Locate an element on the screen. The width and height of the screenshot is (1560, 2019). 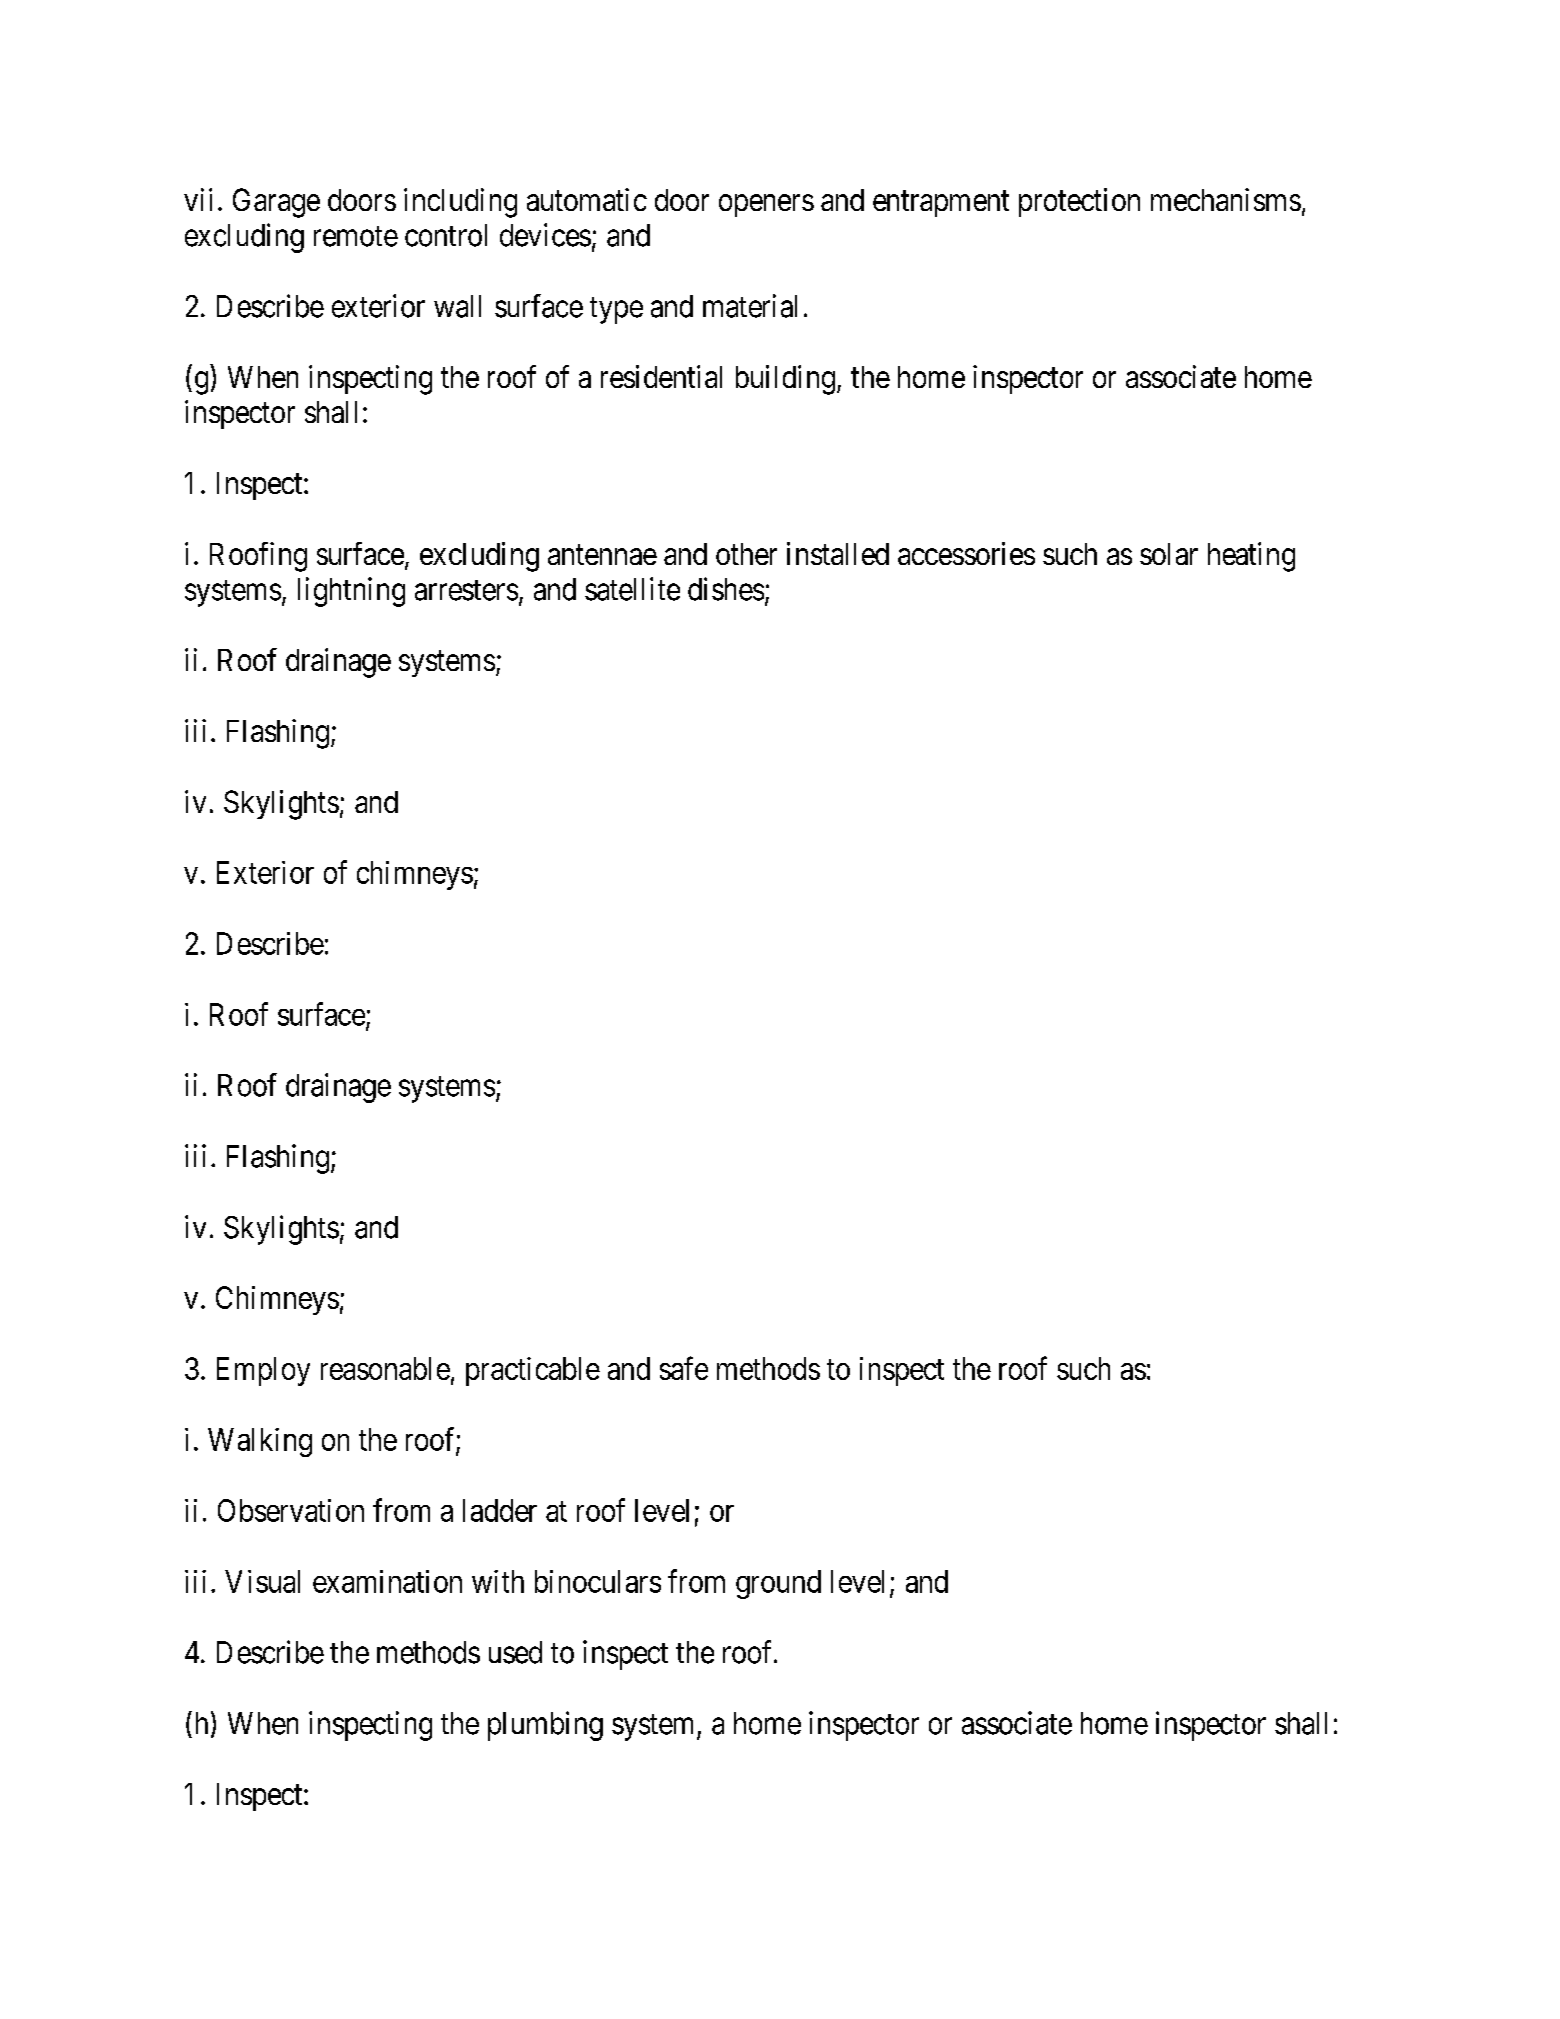
remote is located at coordinates (356, 236).
